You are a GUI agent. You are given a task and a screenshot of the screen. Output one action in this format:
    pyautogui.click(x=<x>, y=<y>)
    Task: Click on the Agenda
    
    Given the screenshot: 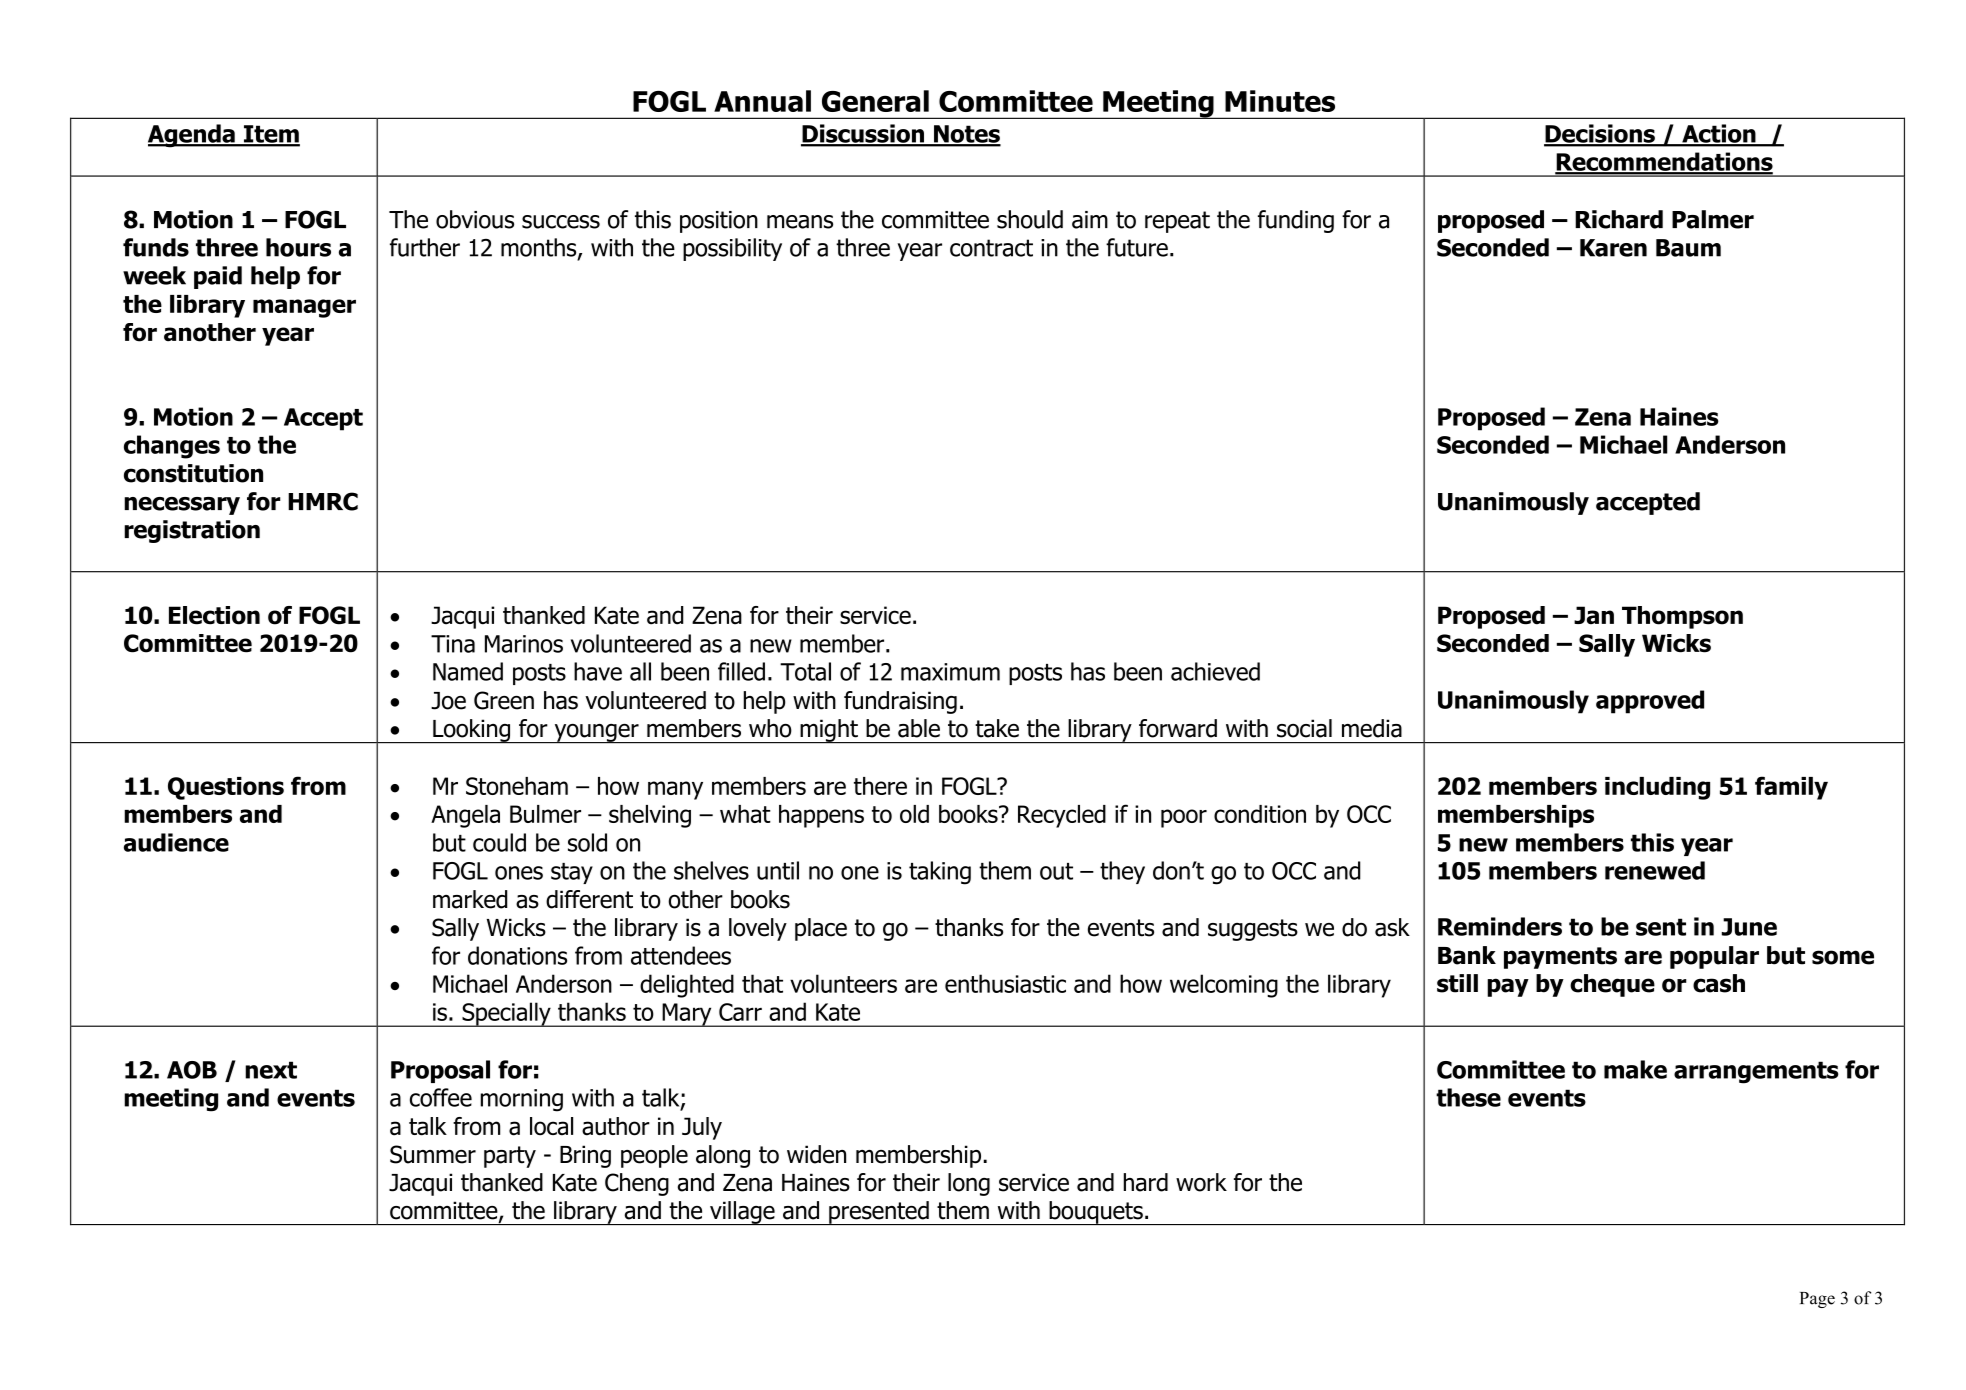 What is the action you would take?
    pyautogui.click(x=192, y=136)
